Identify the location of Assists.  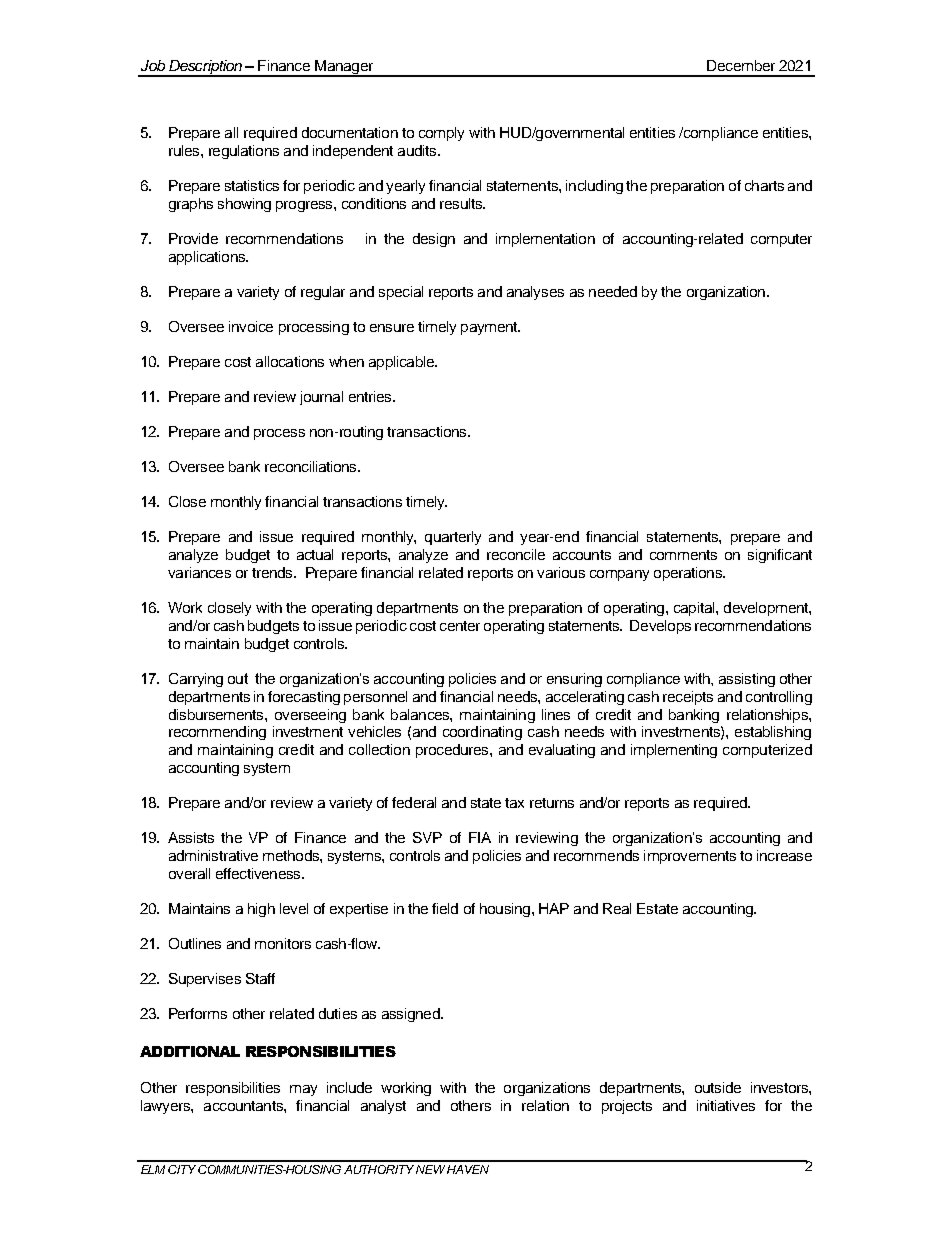
(191, 837).
